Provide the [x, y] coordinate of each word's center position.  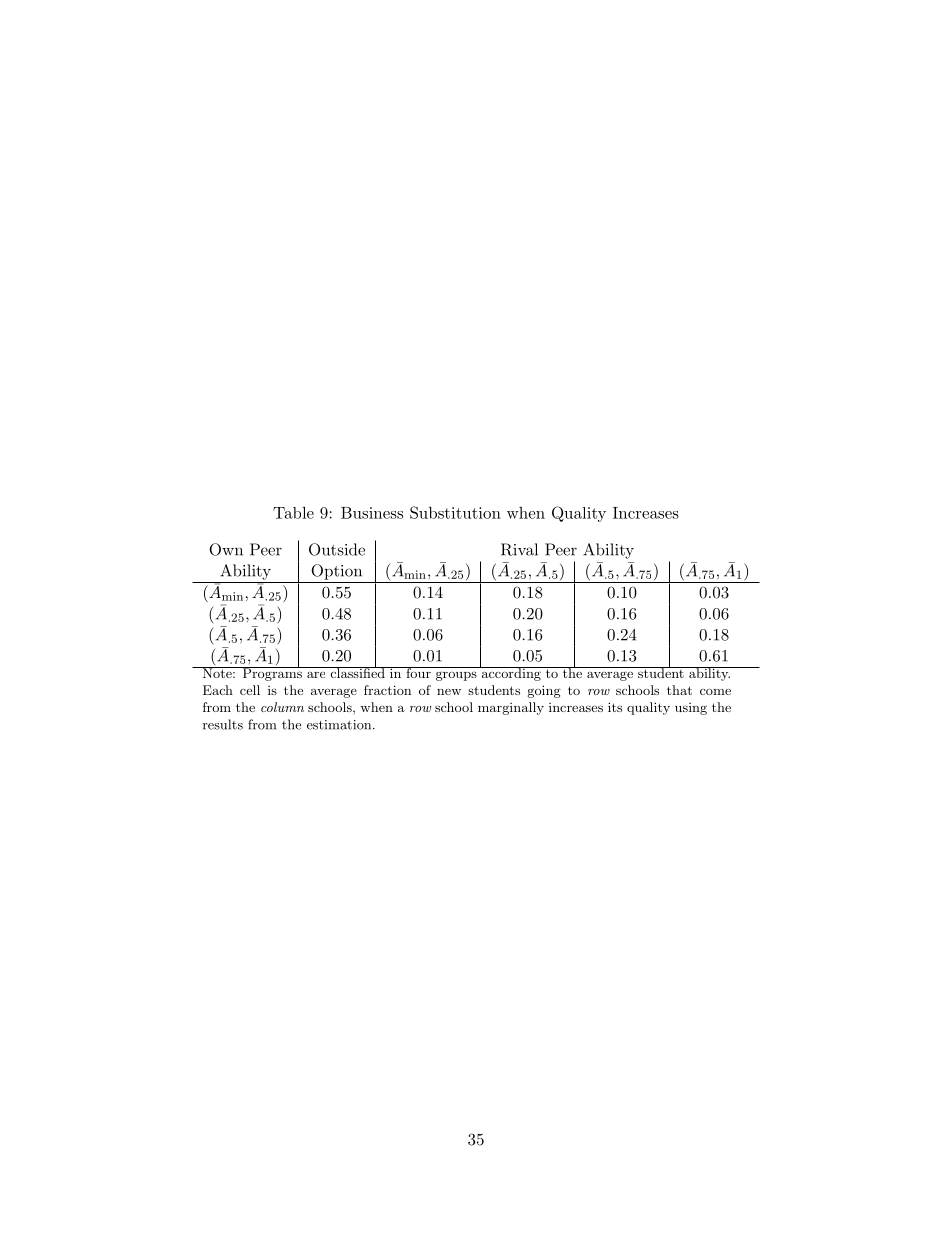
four [418, 672]
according [511, 673]
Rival [519, 549]
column [282, 707]
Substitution [455, 512]
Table [293, 512]
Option [336, 572]
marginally [511, 708]
